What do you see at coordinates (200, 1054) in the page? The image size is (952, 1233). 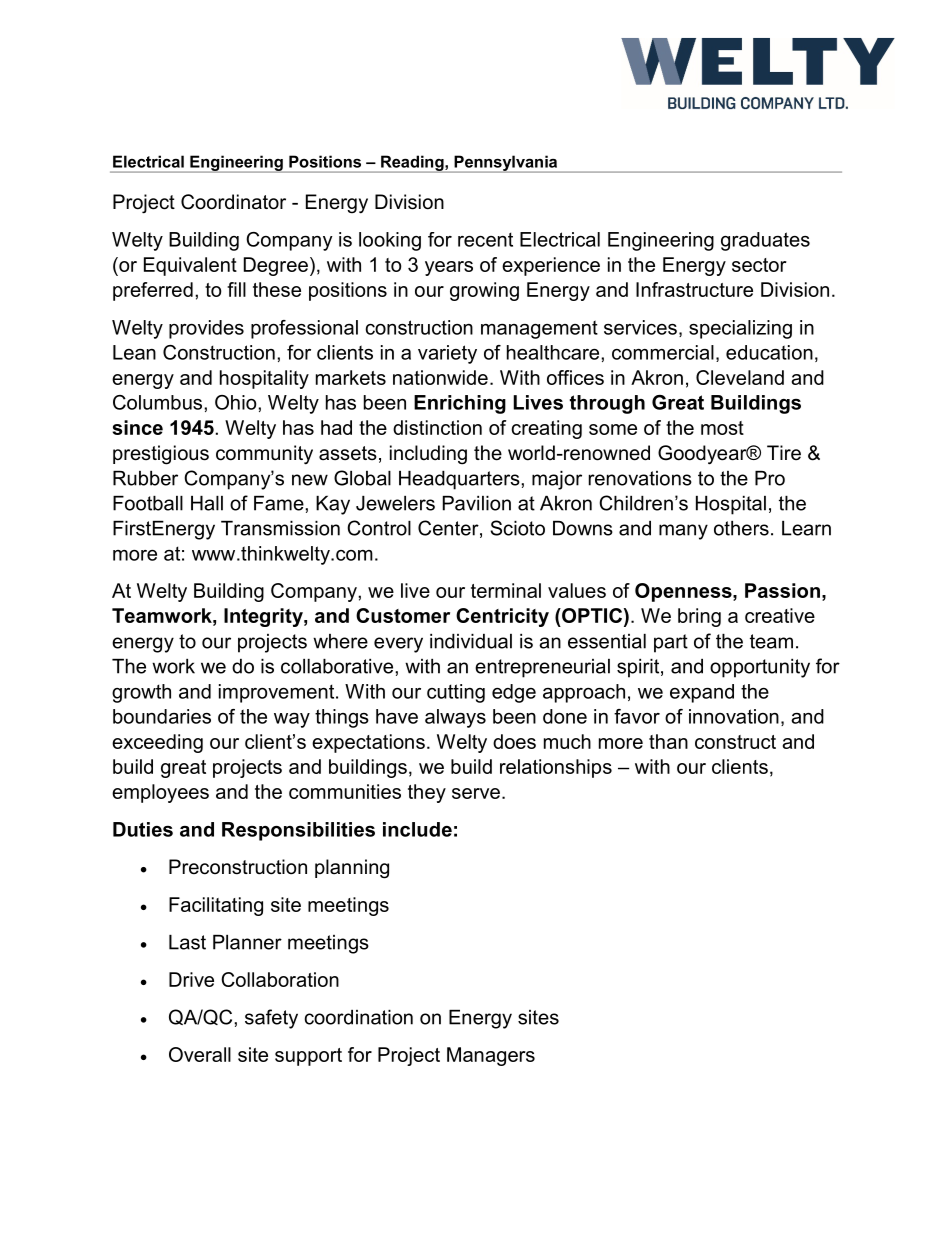 I see `Overall` at bounding box center [200, 1054].
